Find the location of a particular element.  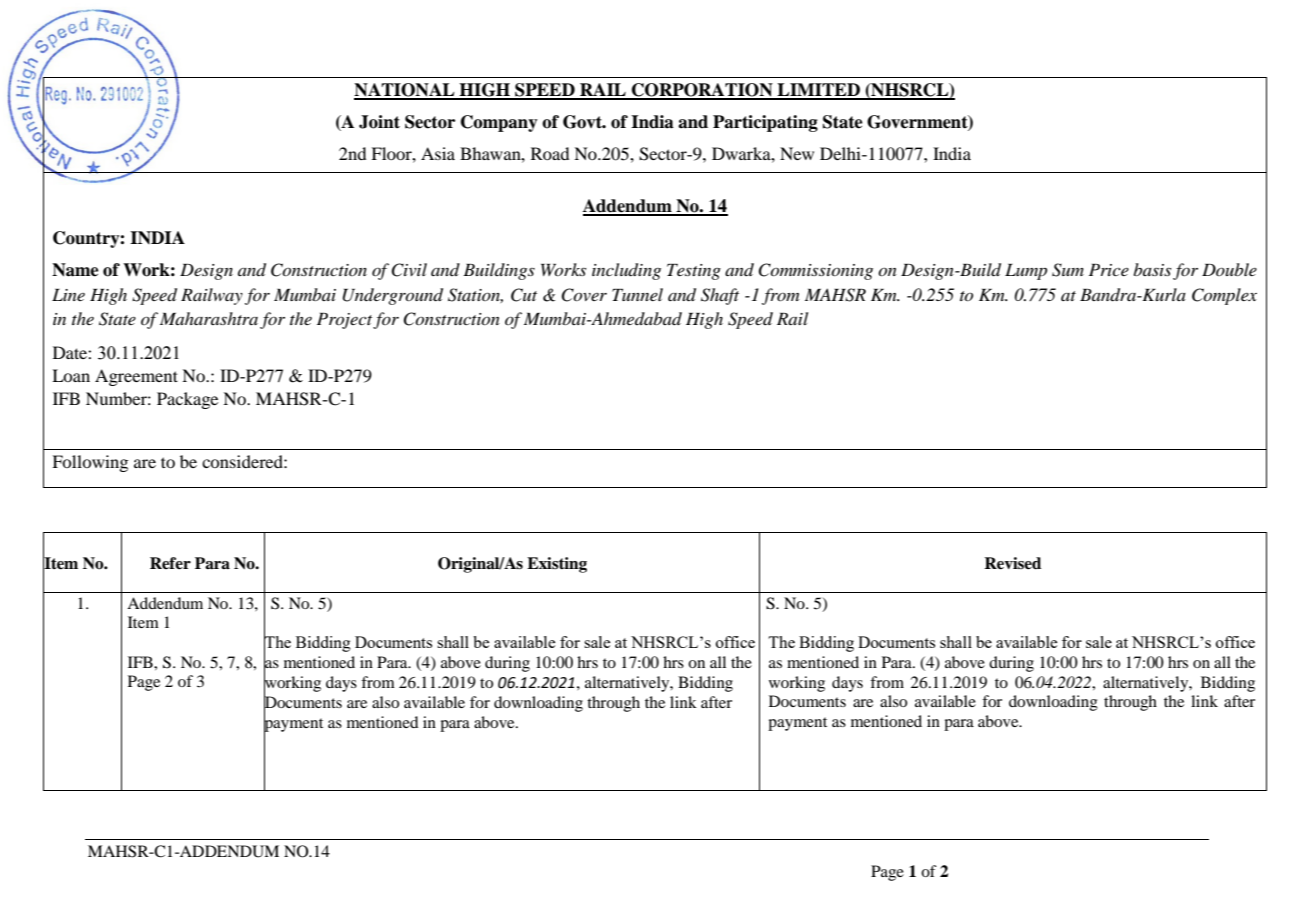

LIMITED is located at coordinates (818, 91).
